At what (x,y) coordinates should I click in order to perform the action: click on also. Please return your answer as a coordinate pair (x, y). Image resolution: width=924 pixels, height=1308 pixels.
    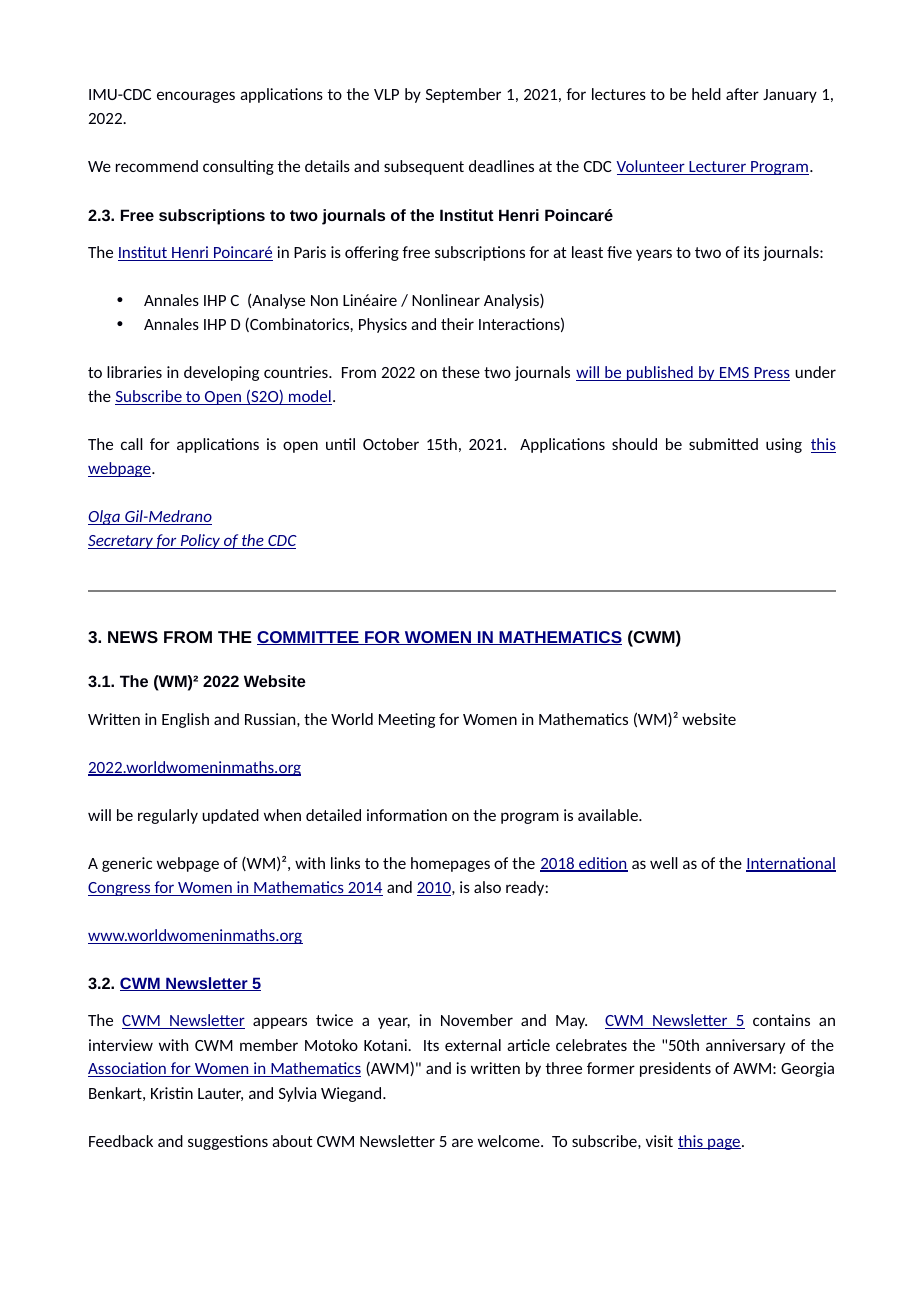
    Looking at the image, I should click on (487, 887).
